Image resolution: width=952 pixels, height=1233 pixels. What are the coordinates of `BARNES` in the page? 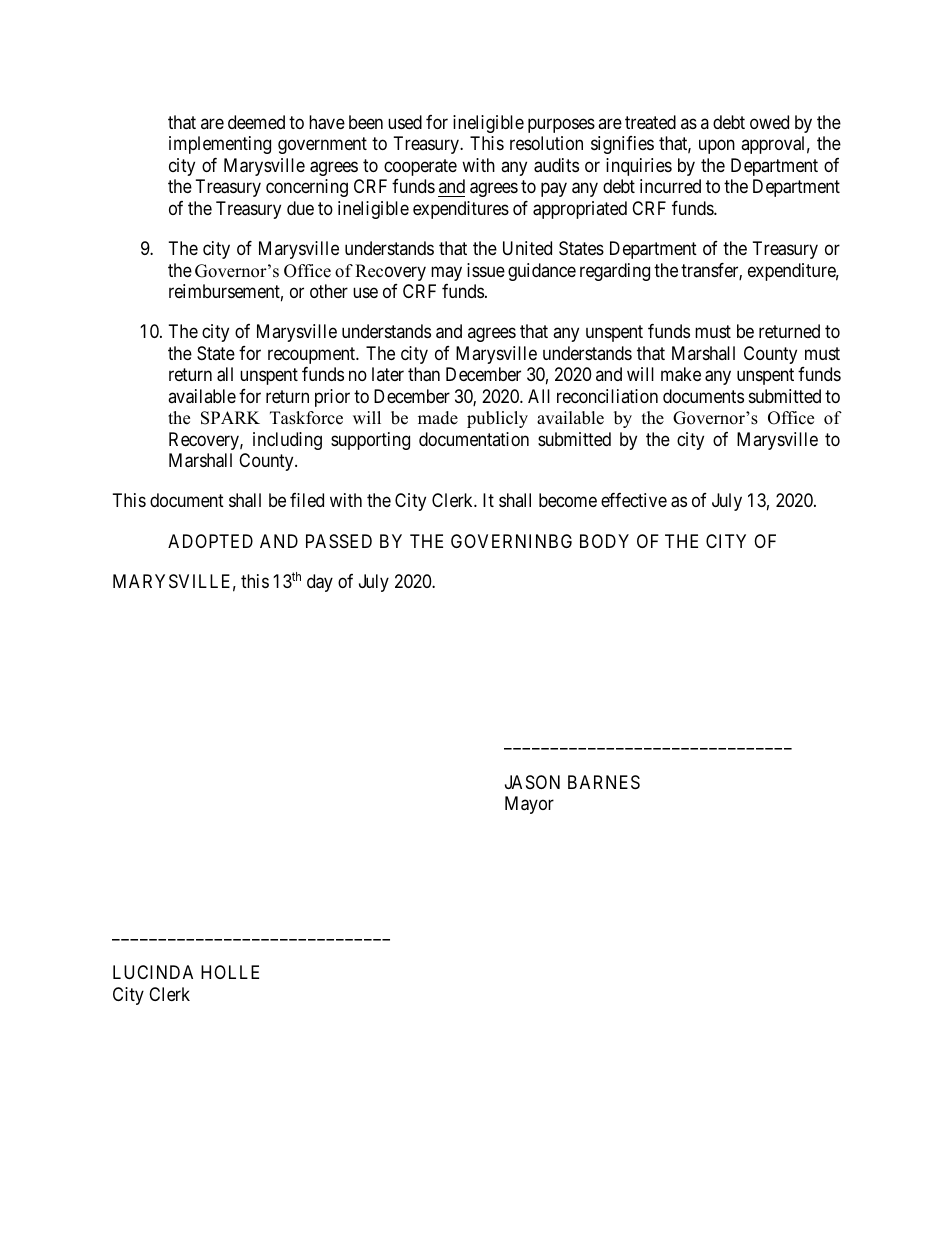 It's located at (604, 782).
